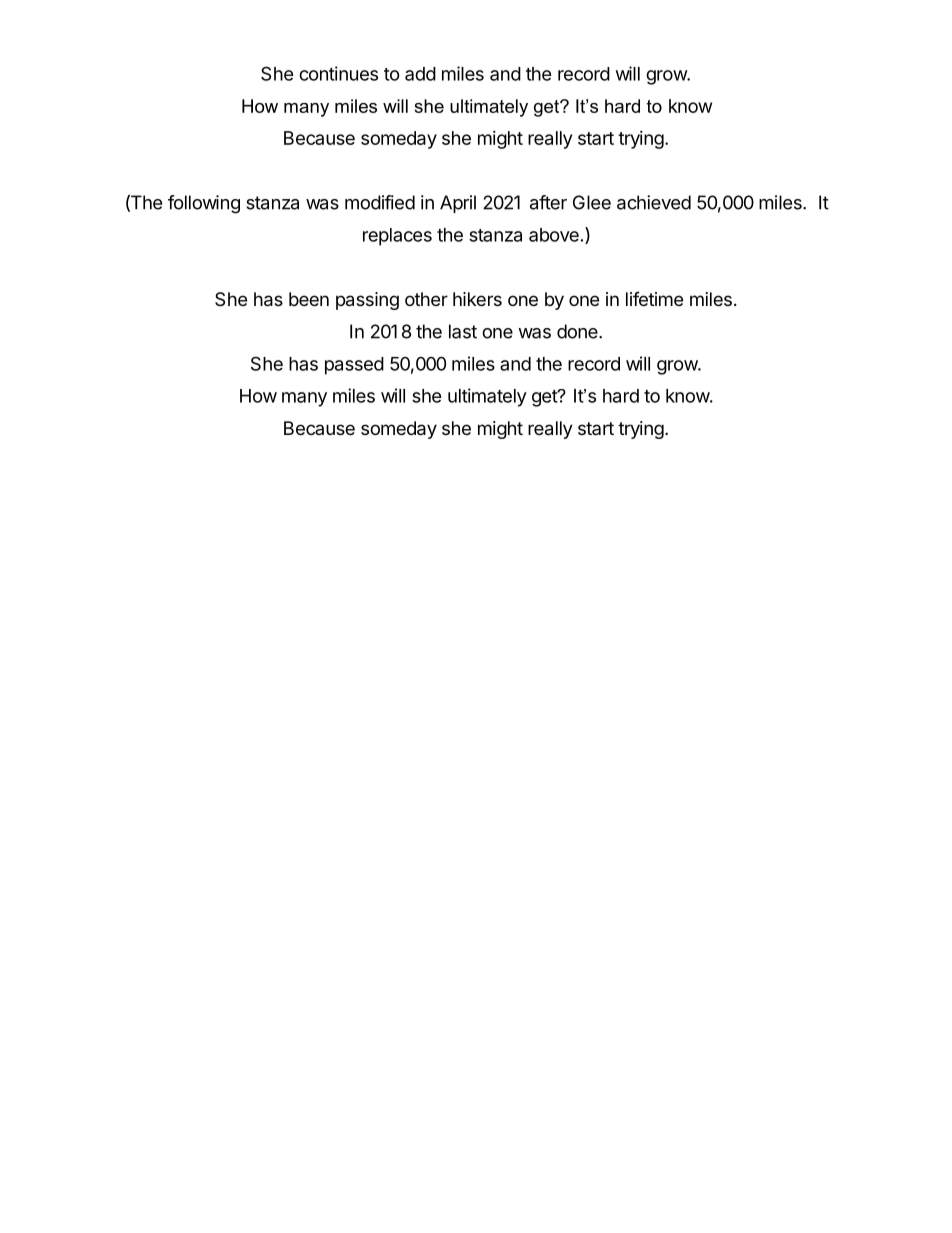  Describe the element at coordinates (578, 331) in the screenshot. I see `done` at that location.
